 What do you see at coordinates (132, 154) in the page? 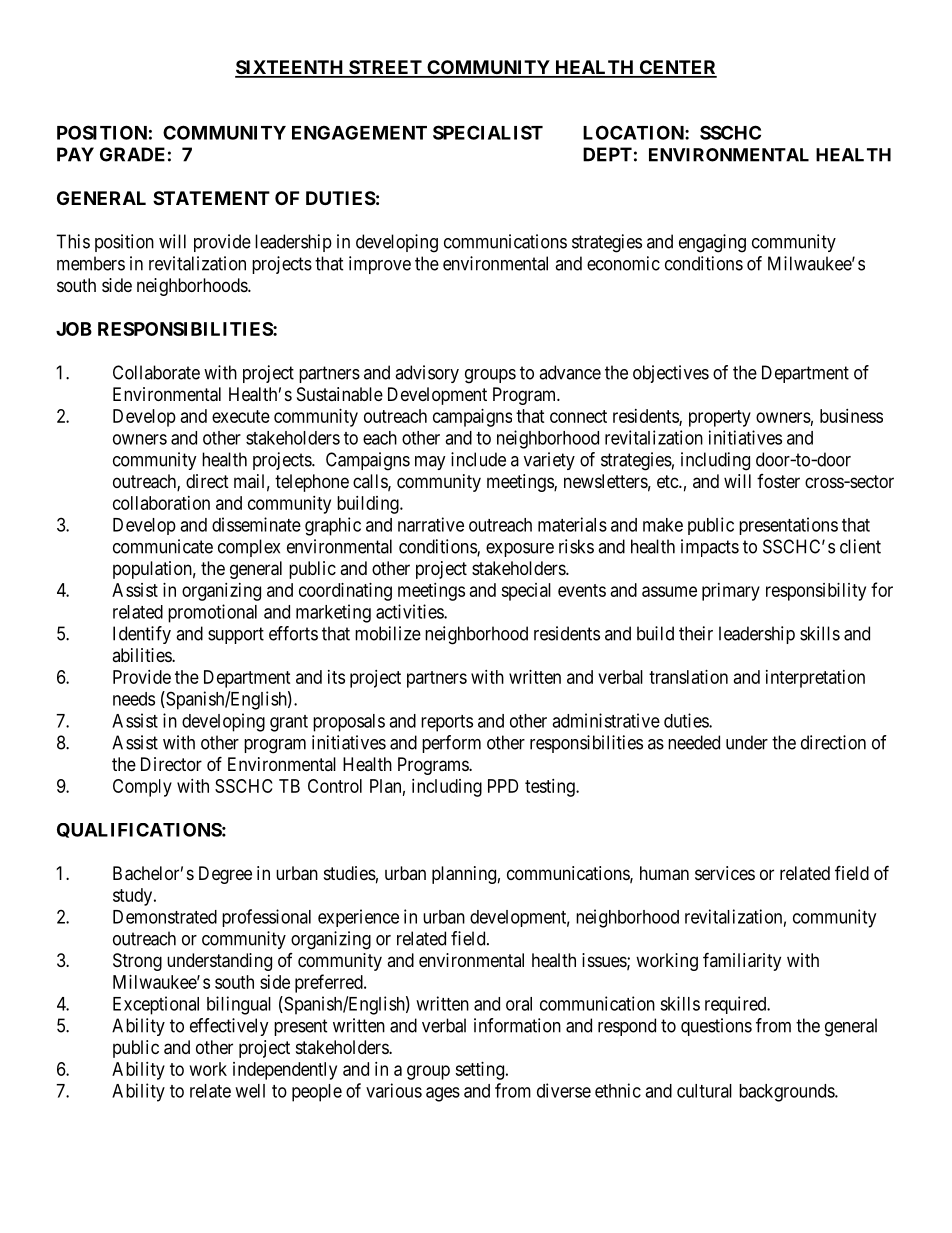
I see `GRADE` at bounding box center [132, 154].
